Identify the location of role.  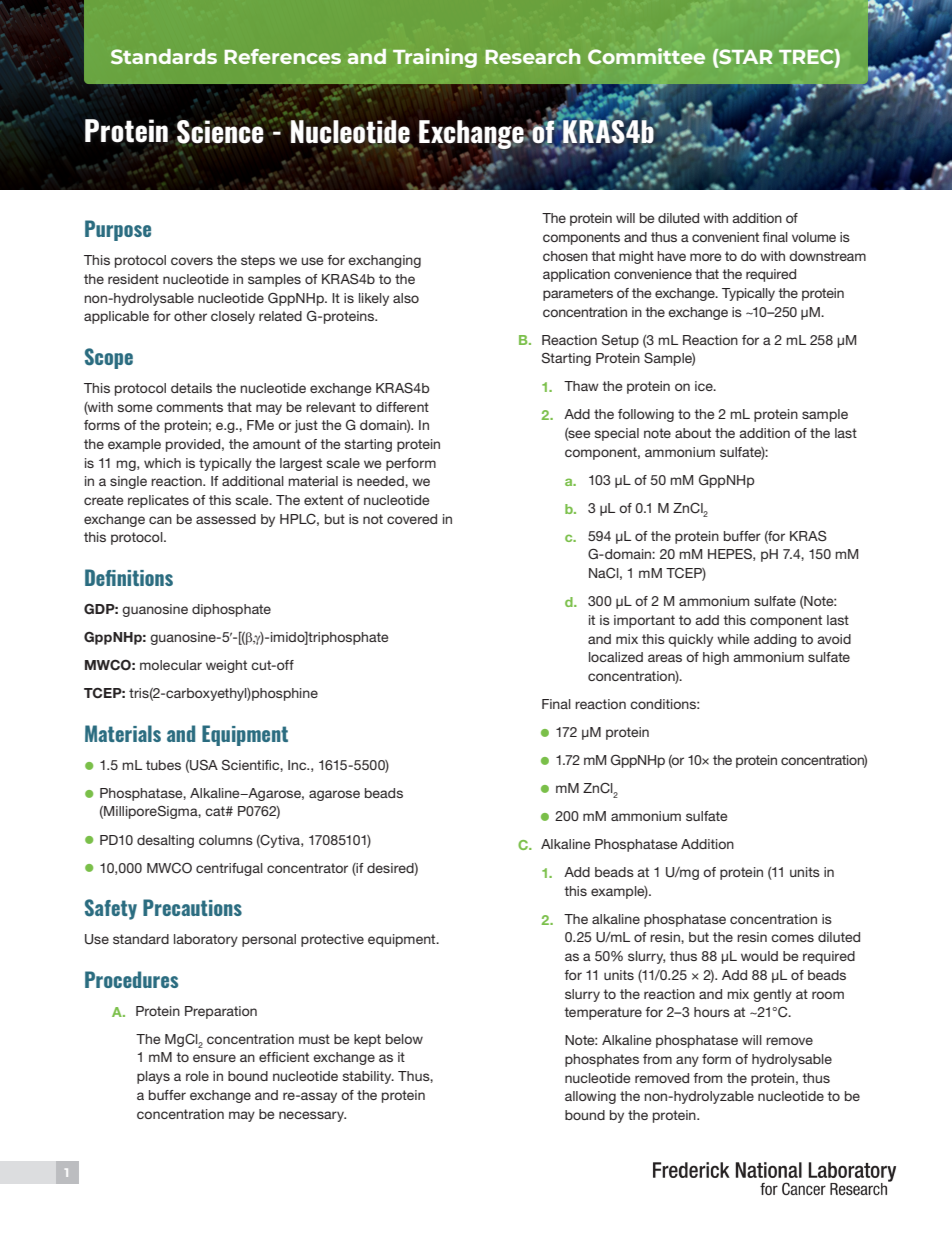
(197, 1076).
